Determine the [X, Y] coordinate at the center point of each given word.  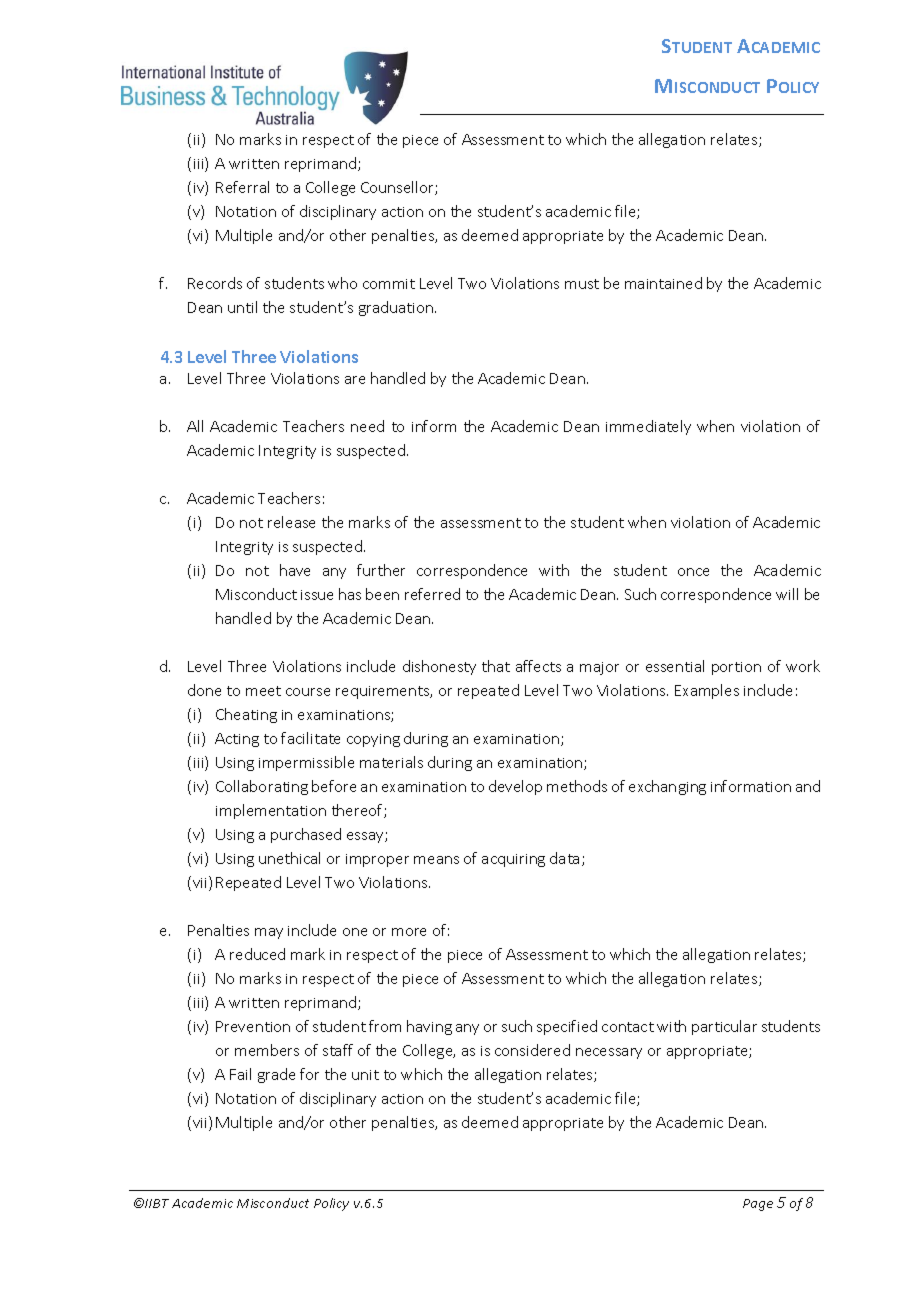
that [496, 666]
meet [263, 691]
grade [276, 1075]
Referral [242, 187]
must [582, 284]
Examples [707, 691]
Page [758, 1205]
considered [532, 1050]
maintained [663, 283]
